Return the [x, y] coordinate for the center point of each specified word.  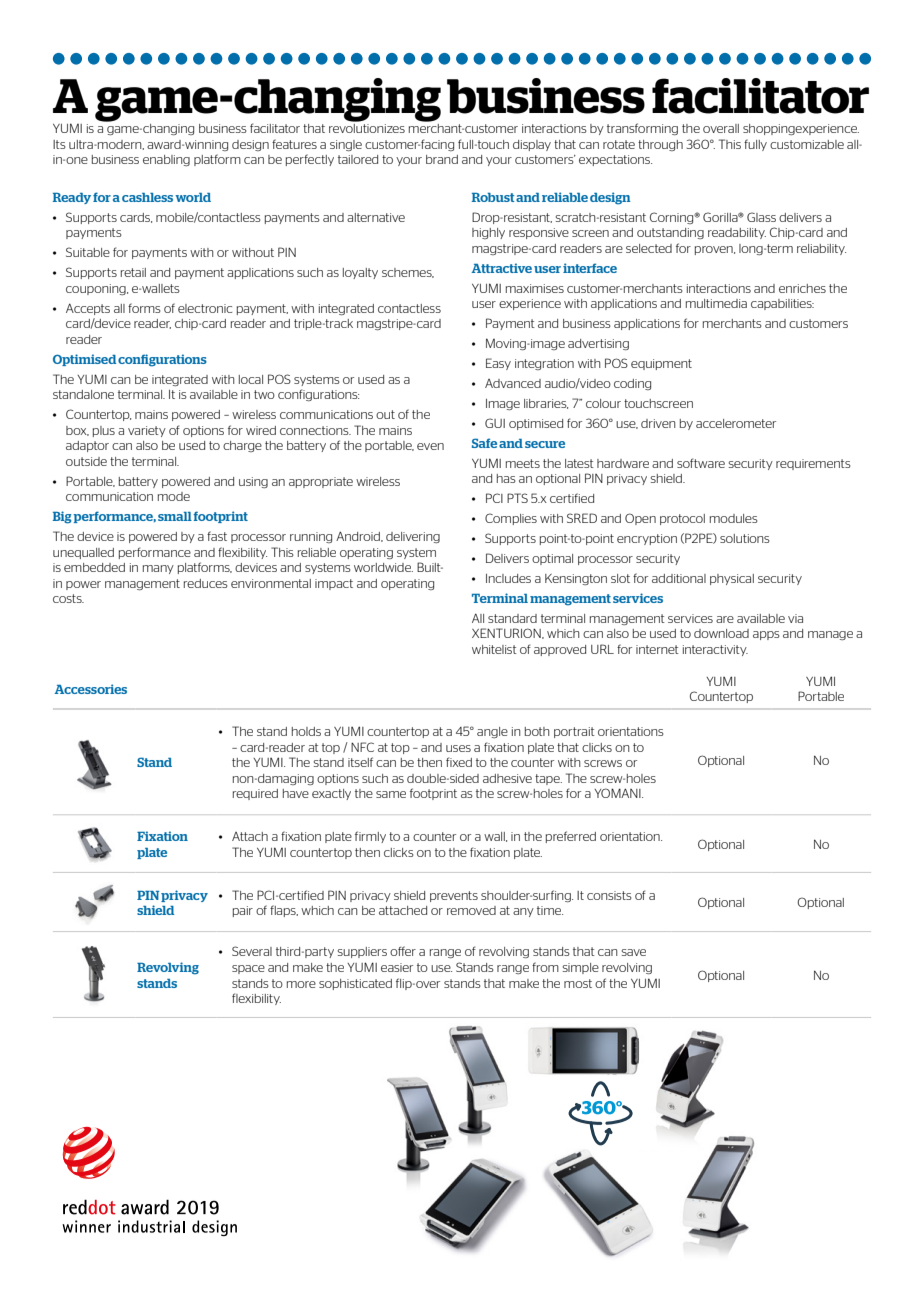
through [660, 145]
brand [442, 159]
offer [403, 951]
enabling [166, 160]
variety [147, 431]
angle [492, 732]
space [248, 969]
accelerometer [736, 423]
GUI [495, 423]
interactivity [715, 650]
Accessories [90, 689]
